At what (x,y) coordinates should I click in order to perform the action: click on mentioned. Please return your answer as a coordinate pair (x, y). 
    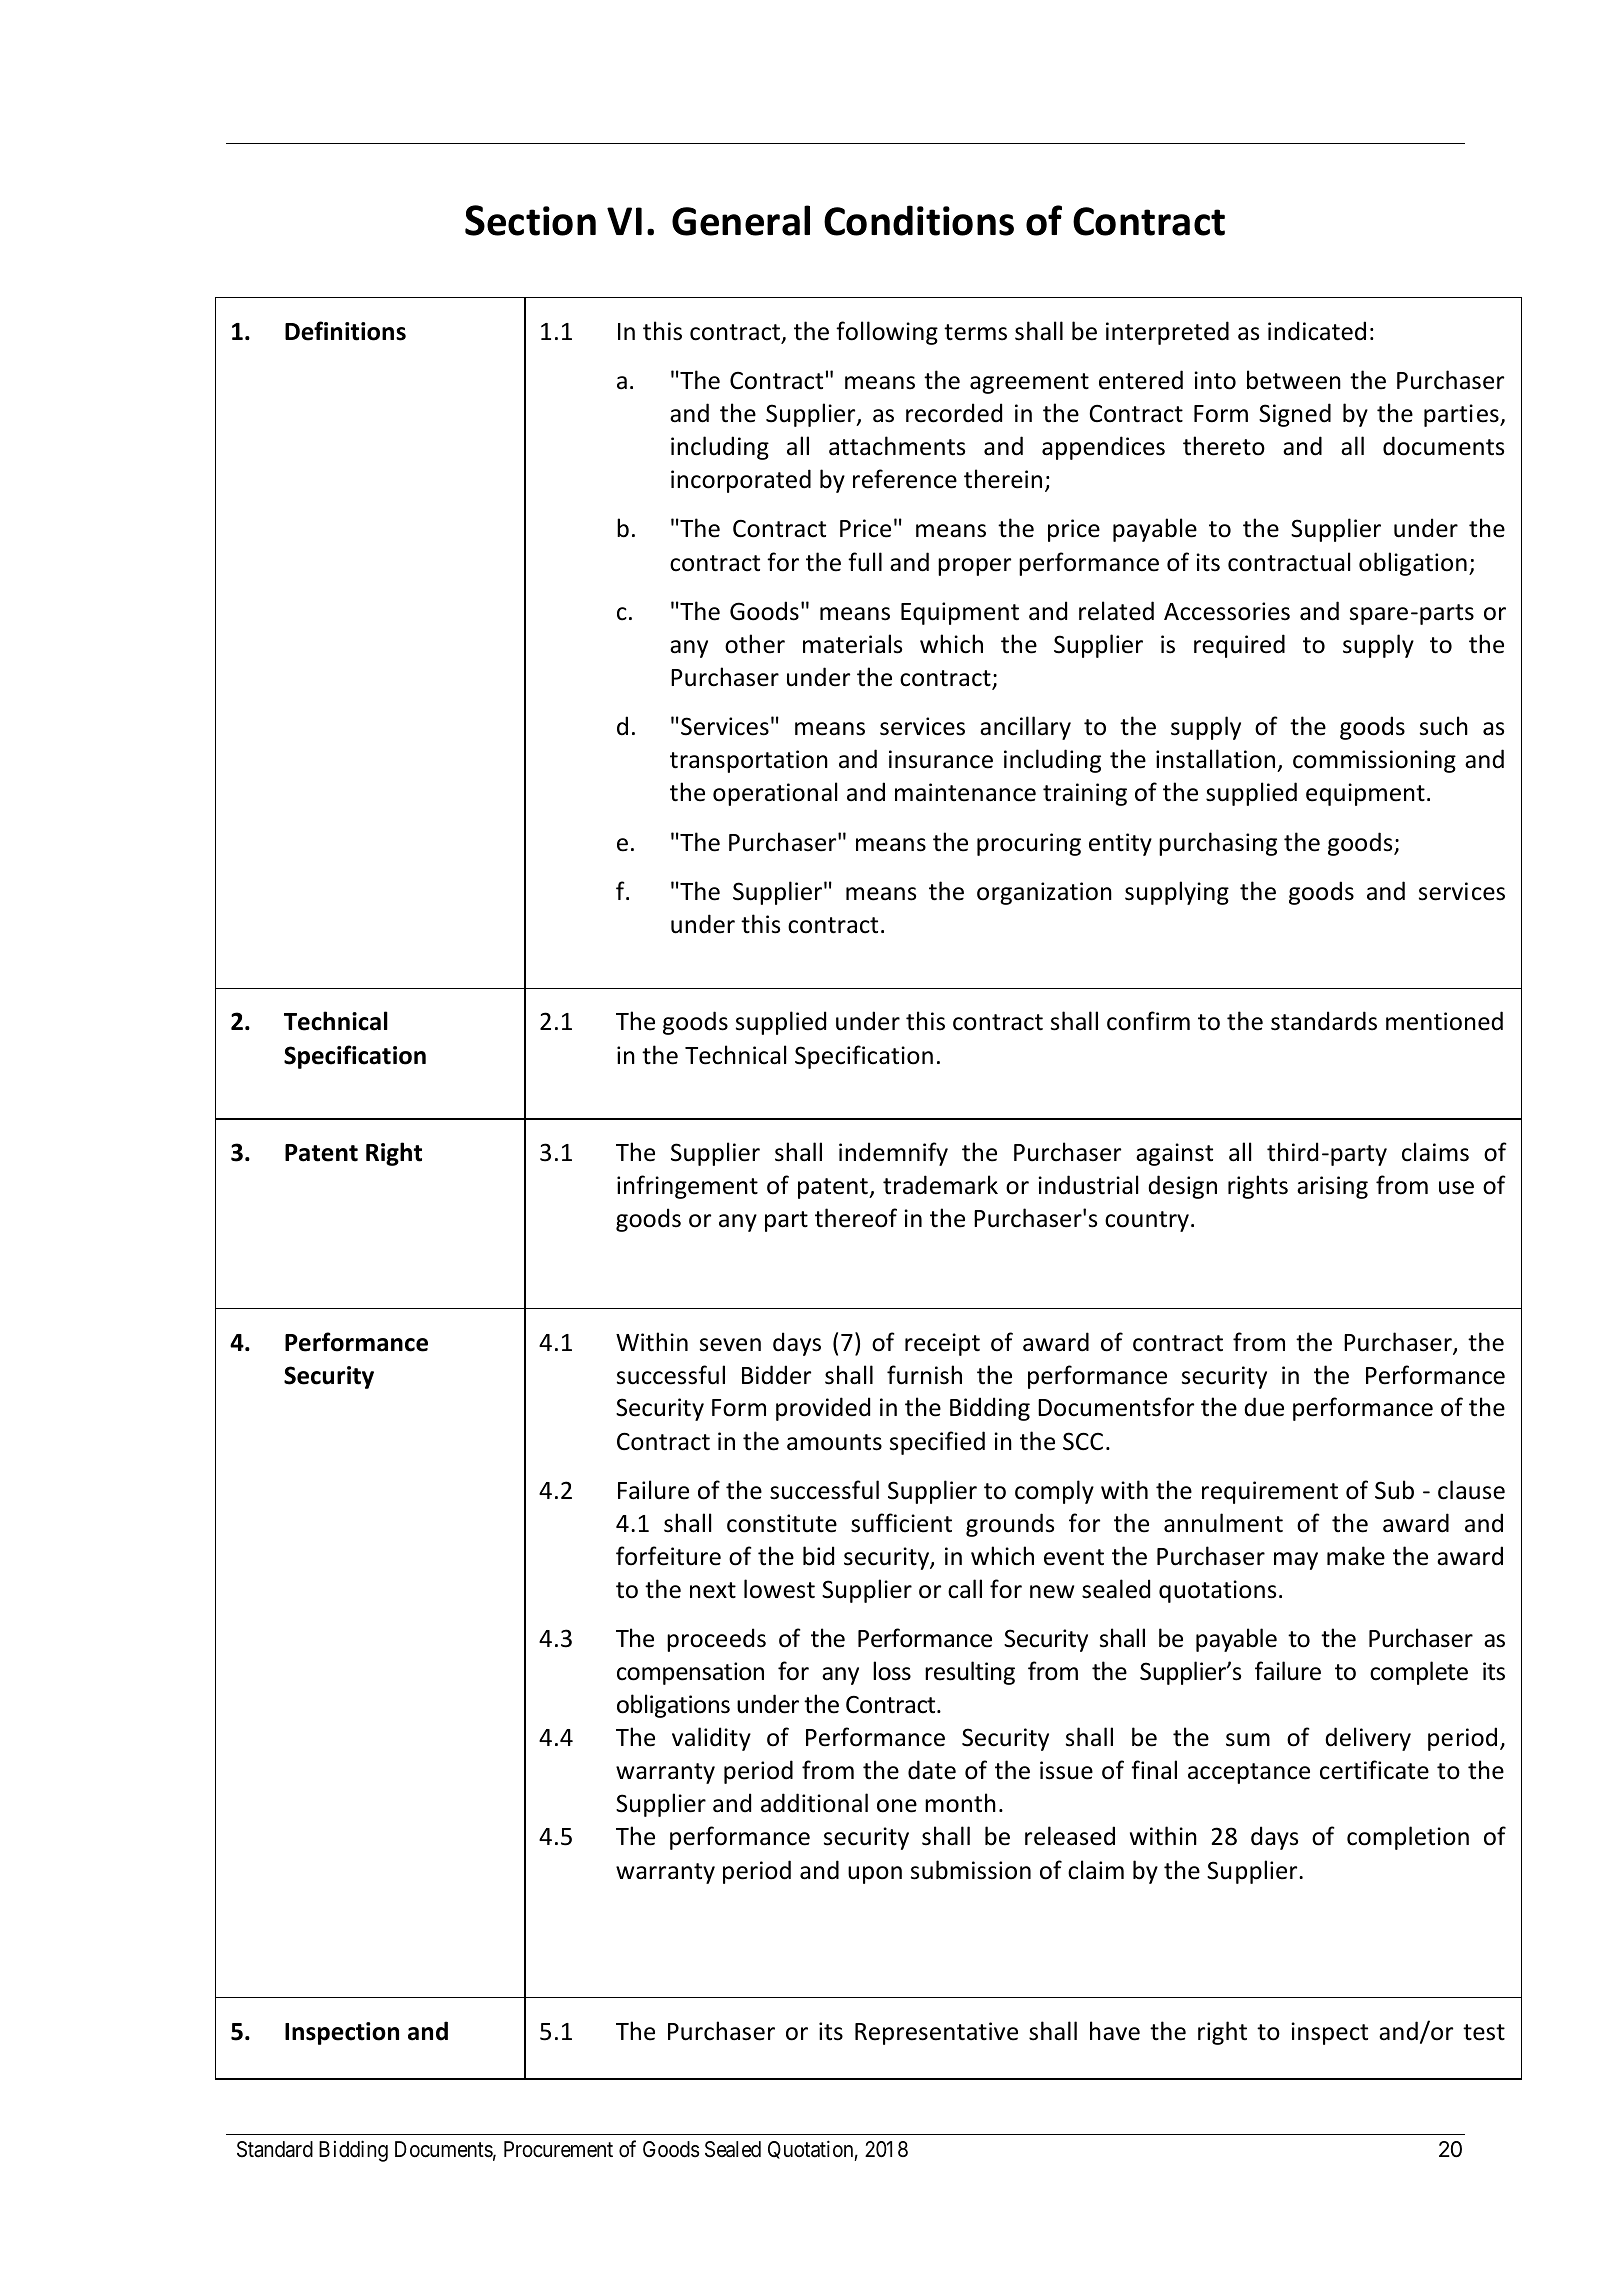
    Looking at the image, I should click on (1444, 1021).
